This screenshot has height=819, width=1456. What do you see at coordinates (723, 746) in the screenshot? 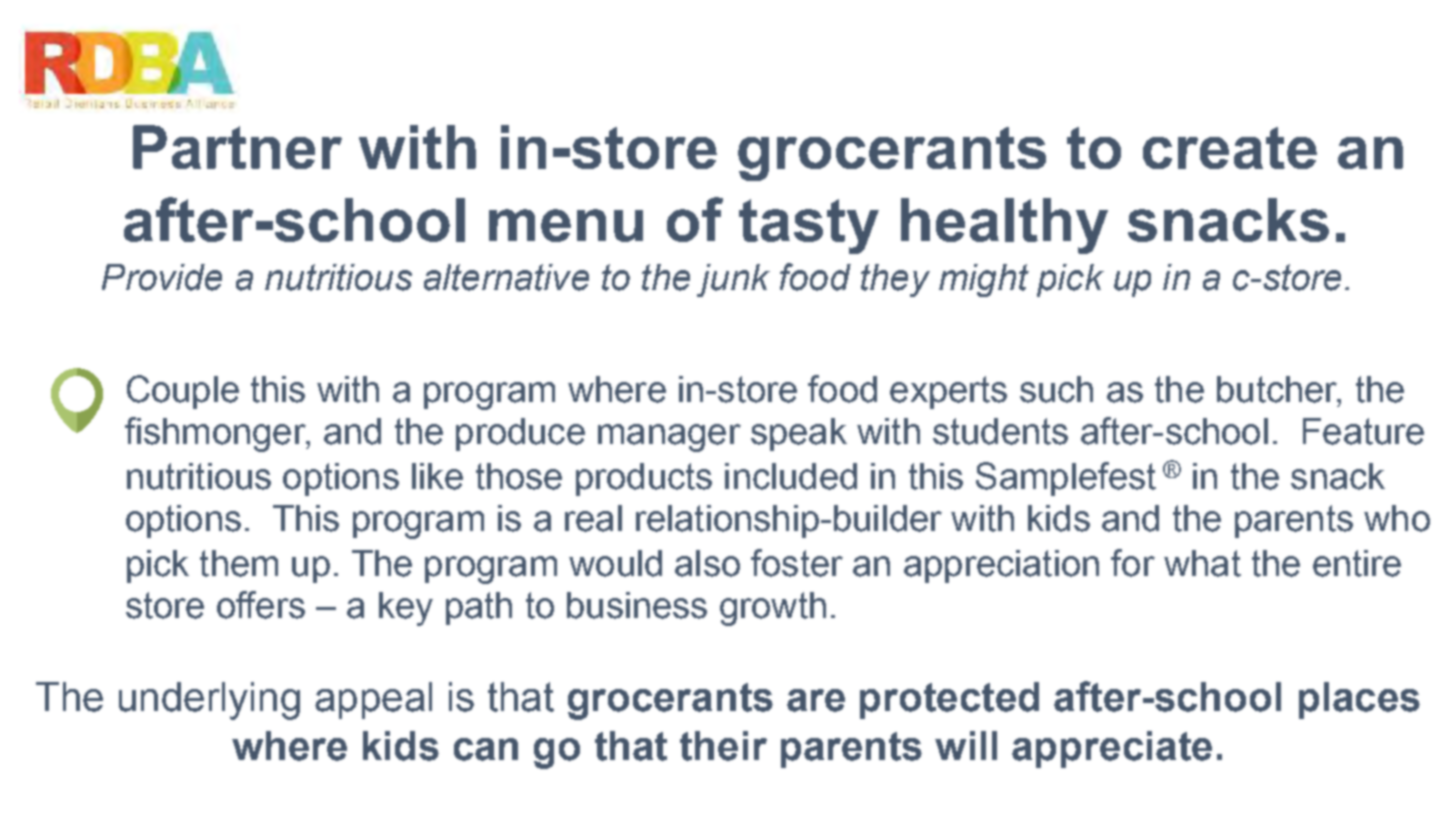
I see `their` at bounding box center [723, 746].
